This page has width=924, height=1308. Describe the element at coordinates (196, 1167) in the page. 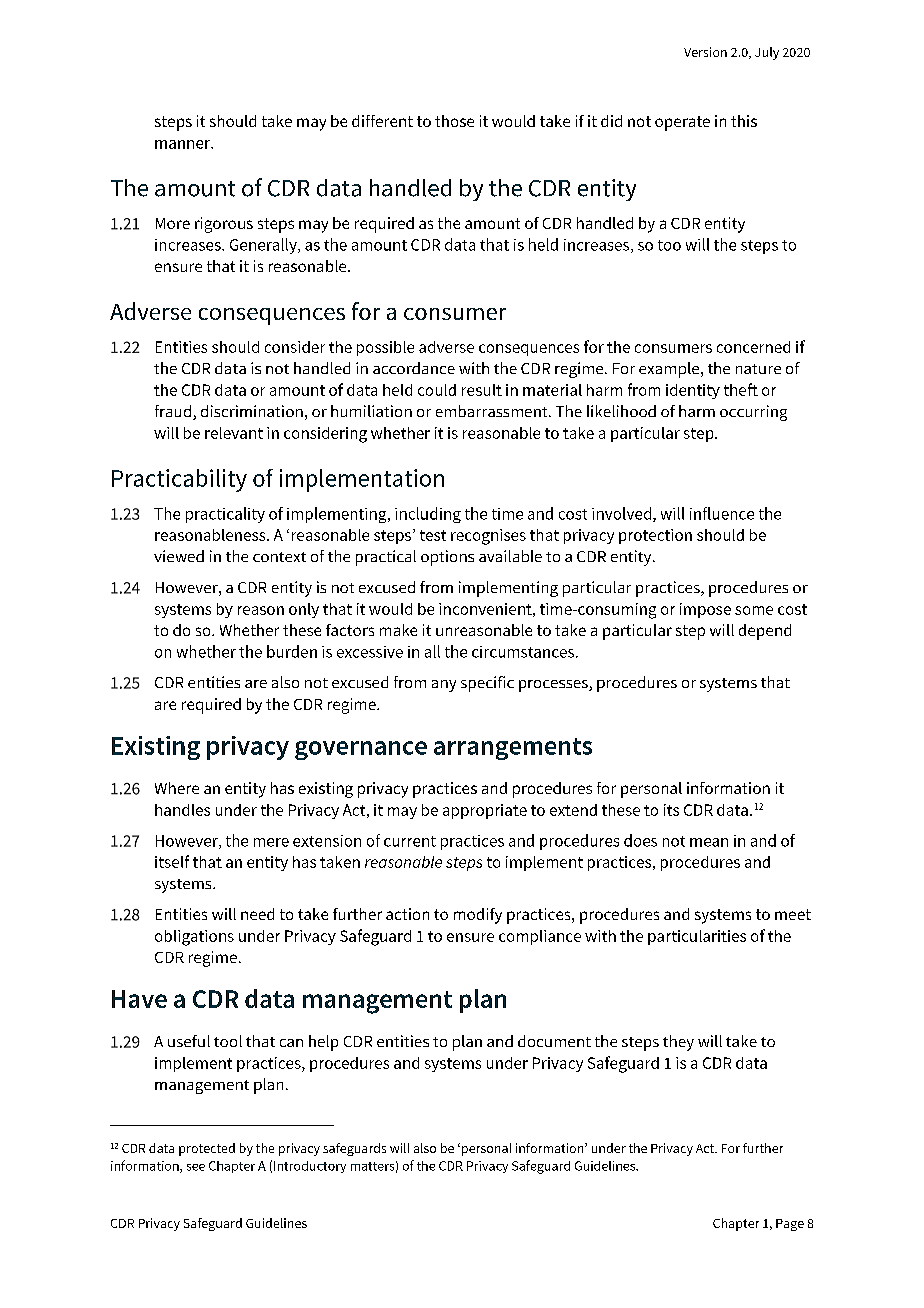

I see `see` at that location.
